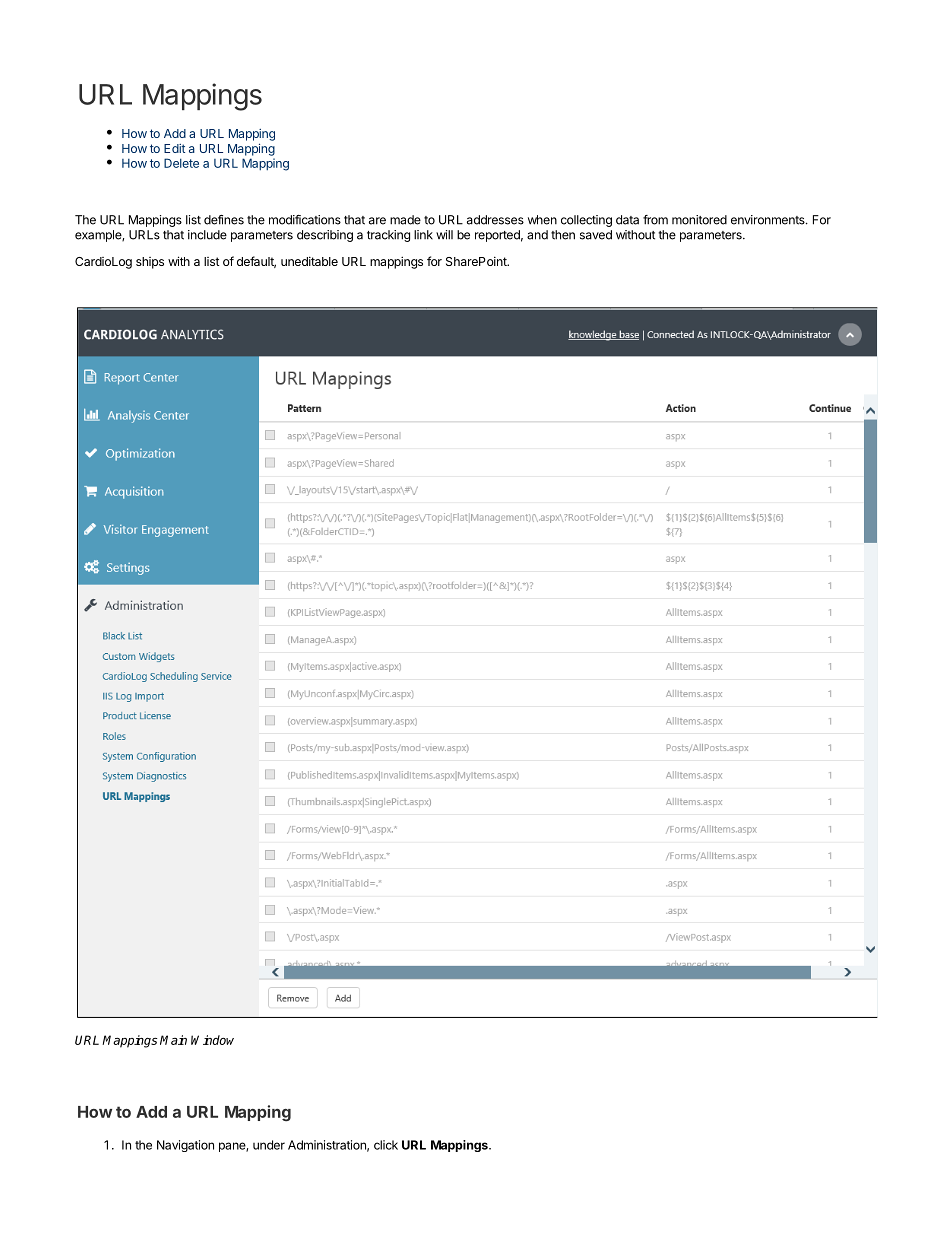 The image size is (952, 1233). I want to click on click, so click(386, 1145).
